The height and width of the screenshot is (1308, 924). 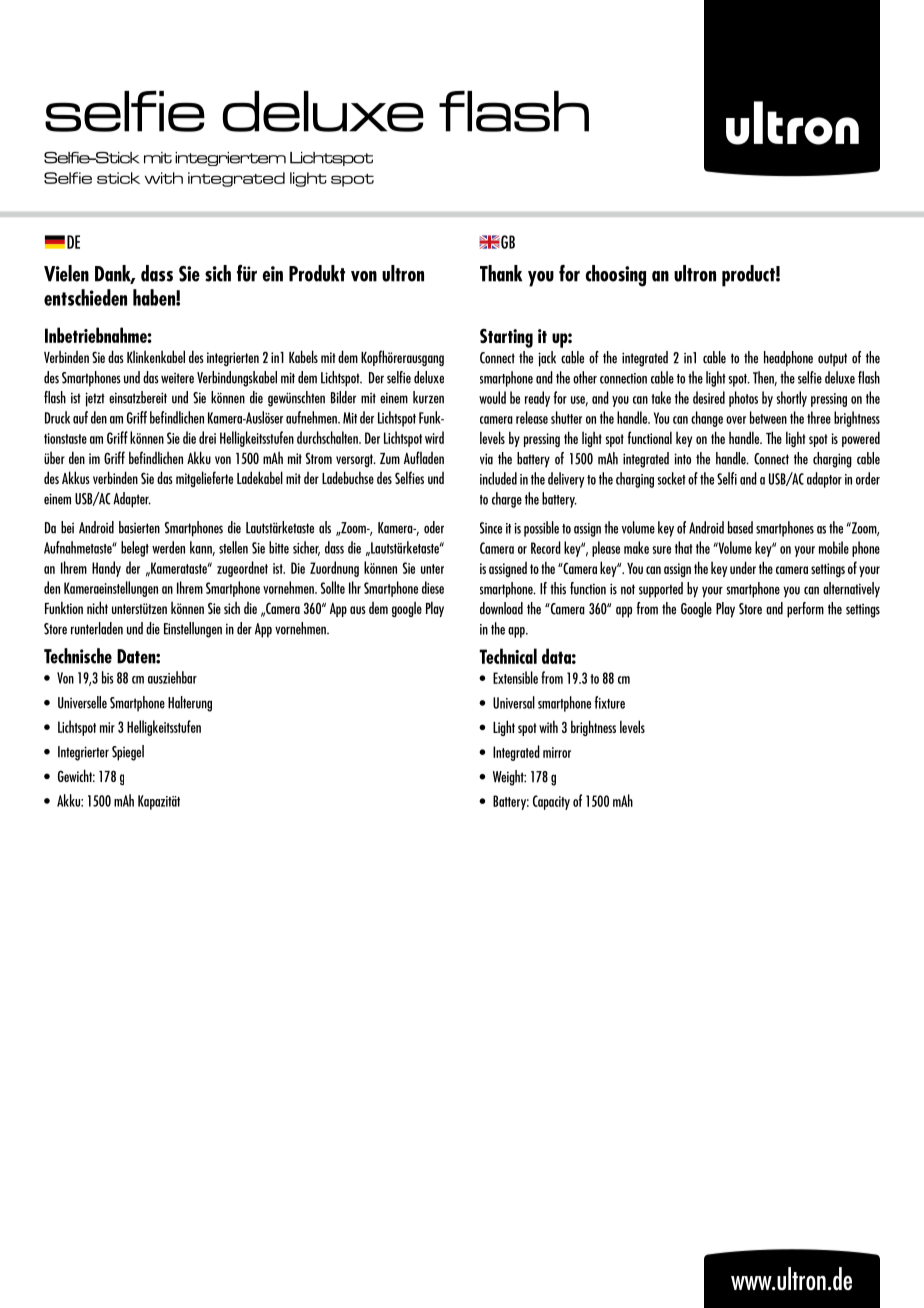 What do you see at coordinates (128, 753) in the screenshot?
I see `Spiegel` at bounding box center [128, 753].
